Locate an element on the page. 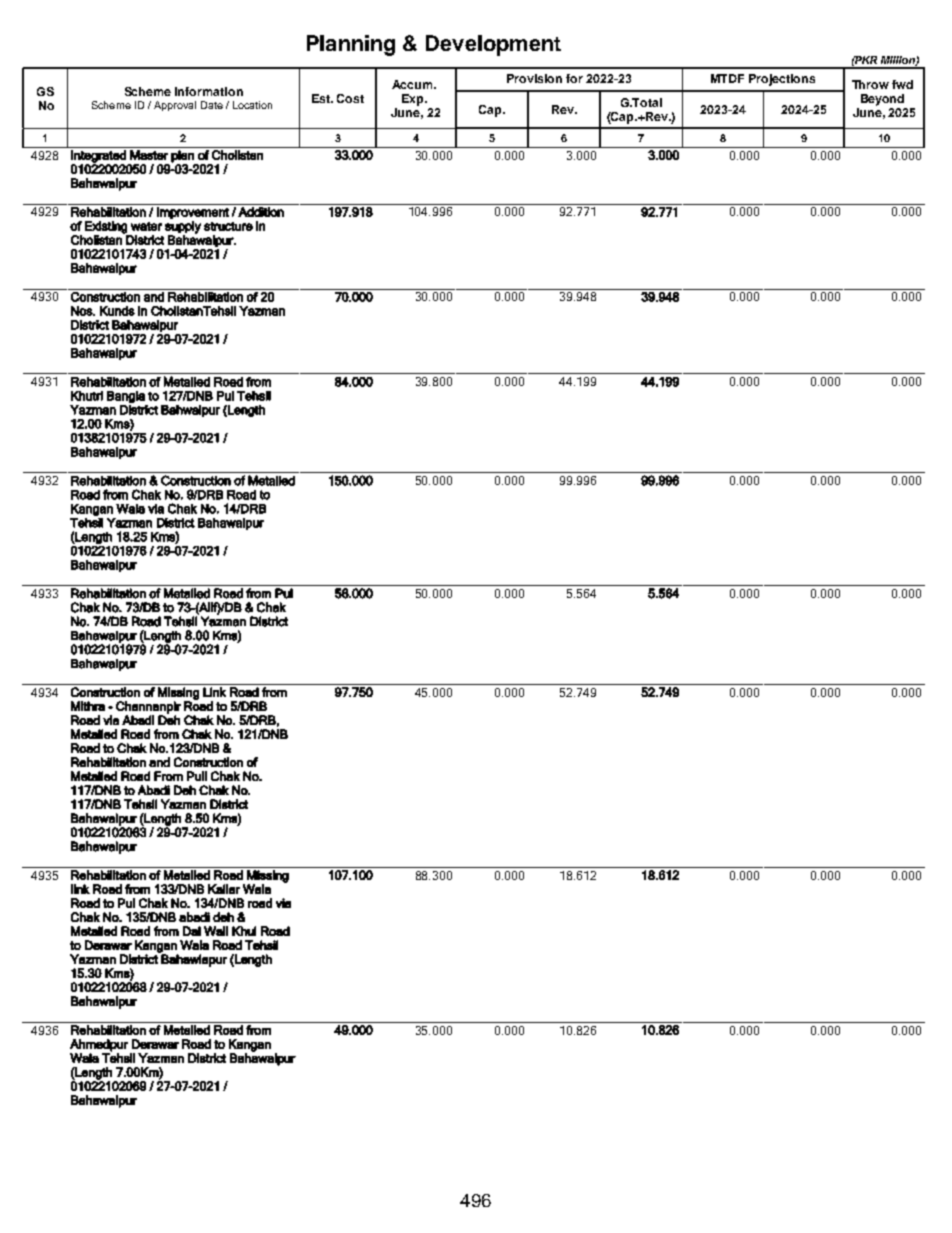  Beyond is located at coordinates (882, 100).
